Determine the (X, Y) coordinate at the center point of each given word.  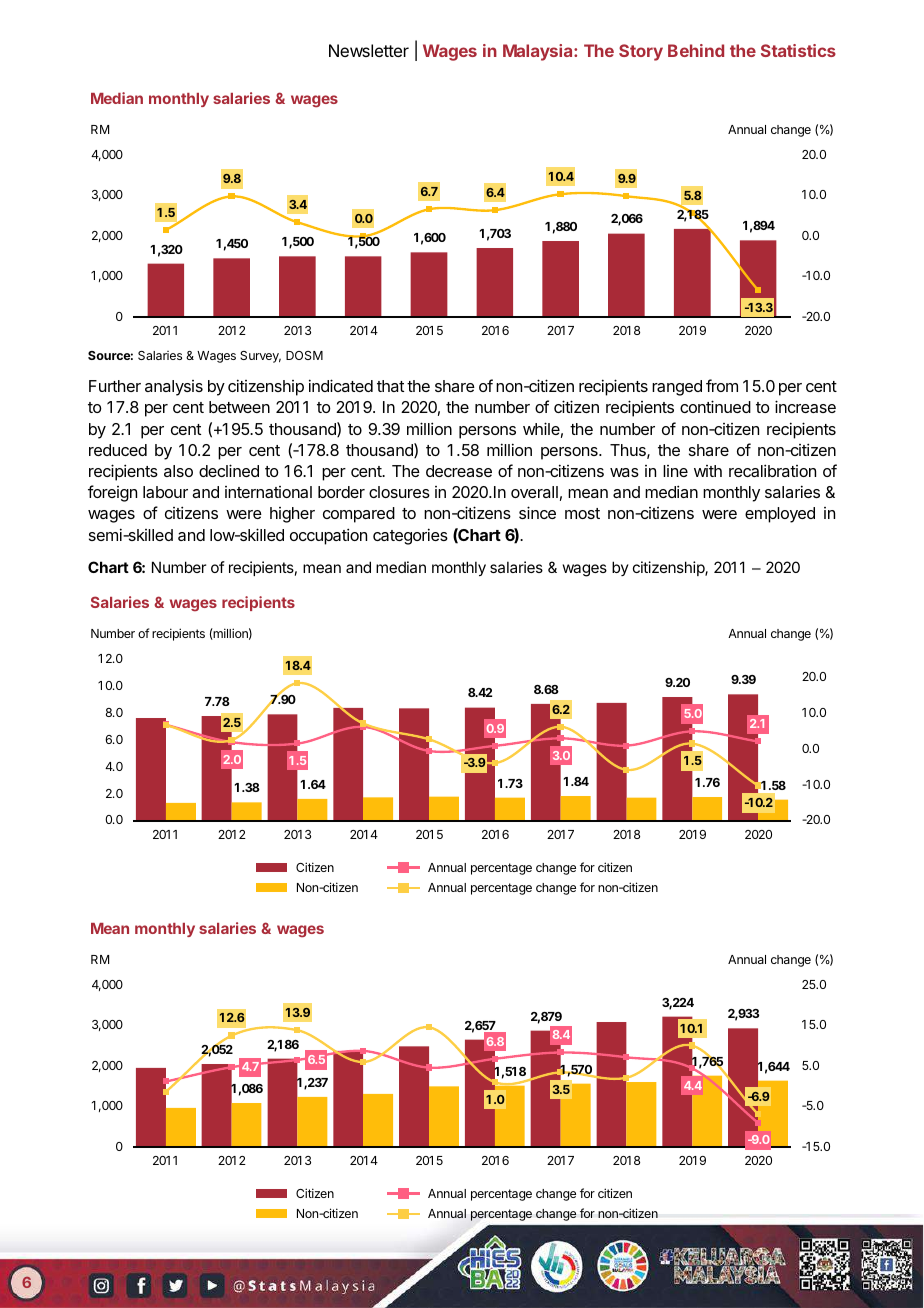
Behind (696, 50)
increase (805, 406)
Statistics (798, 50)
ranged (677, 388)
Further (115, 386)
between (239, 407)
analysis (174, 388)
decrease (459, 471)
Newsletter (369, 50)
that (390, 386)
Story (641, 52)
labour (165, 492)
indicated (341, 385)
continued (715, 406)
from (722, 385)
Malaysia (539, 52)
